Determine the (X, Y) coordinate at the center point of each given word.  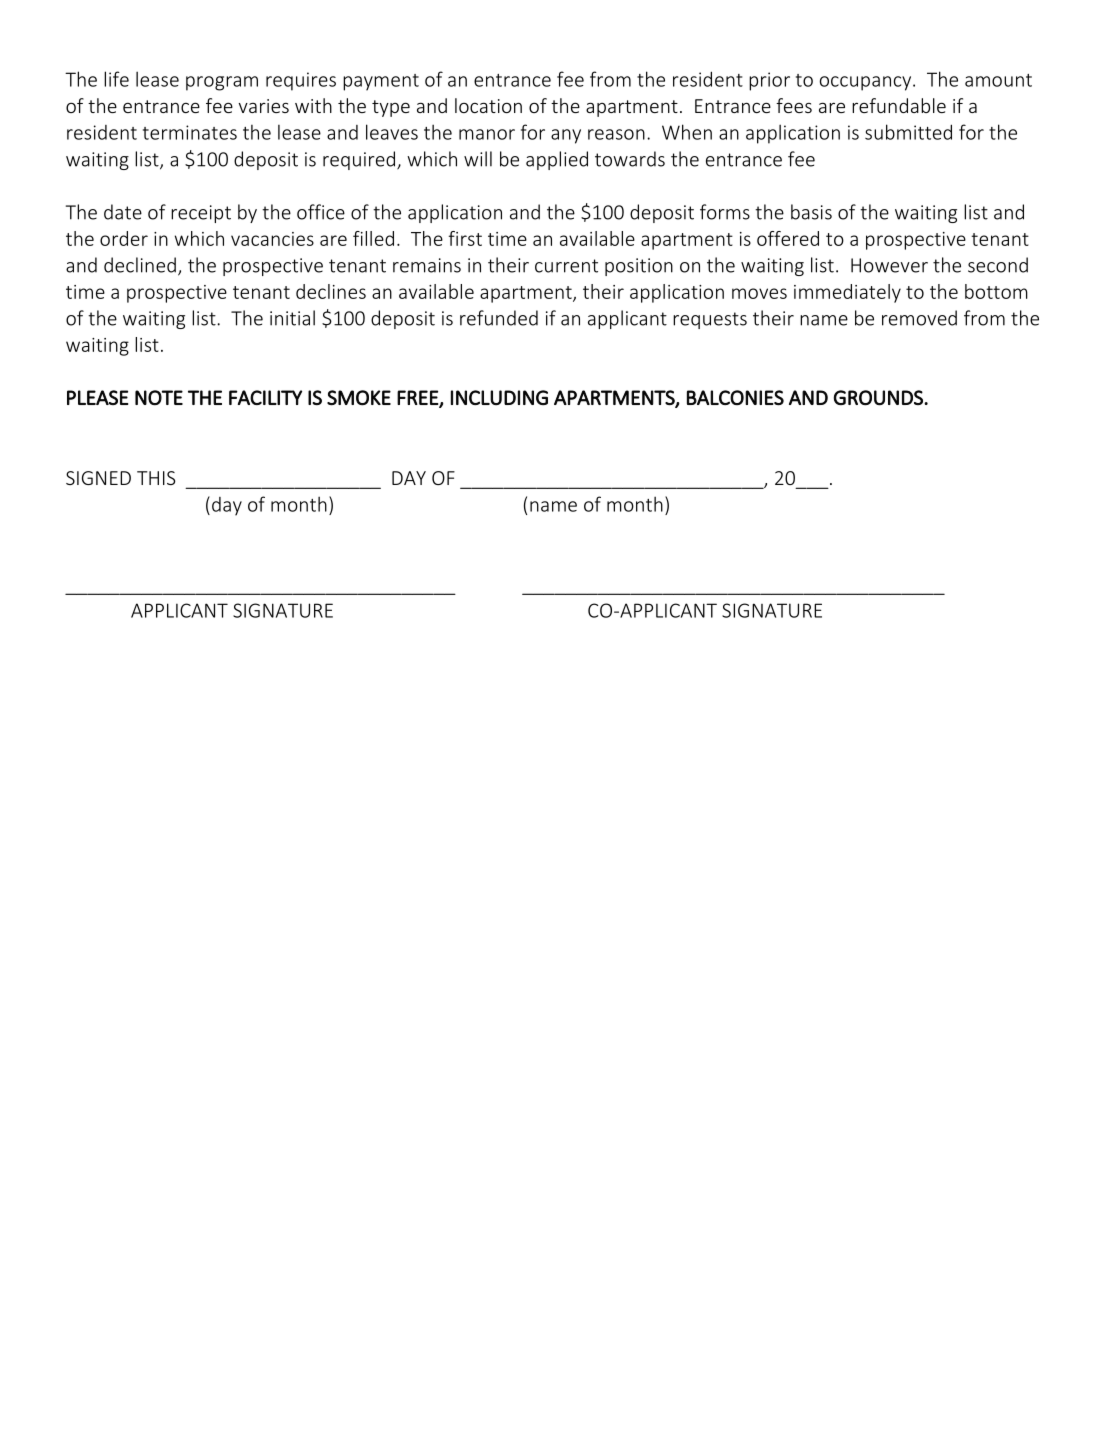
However (889, 265)
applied (557, 160)
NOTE (159, 397)
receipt (201, 214)
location (488, 105)
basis (811, 212)
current (566, 266)
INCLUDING (499, 397)
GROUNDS (879, 398)
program (222, 83)
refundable (899, 105)
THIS (156, 478)
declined (140, 265)
